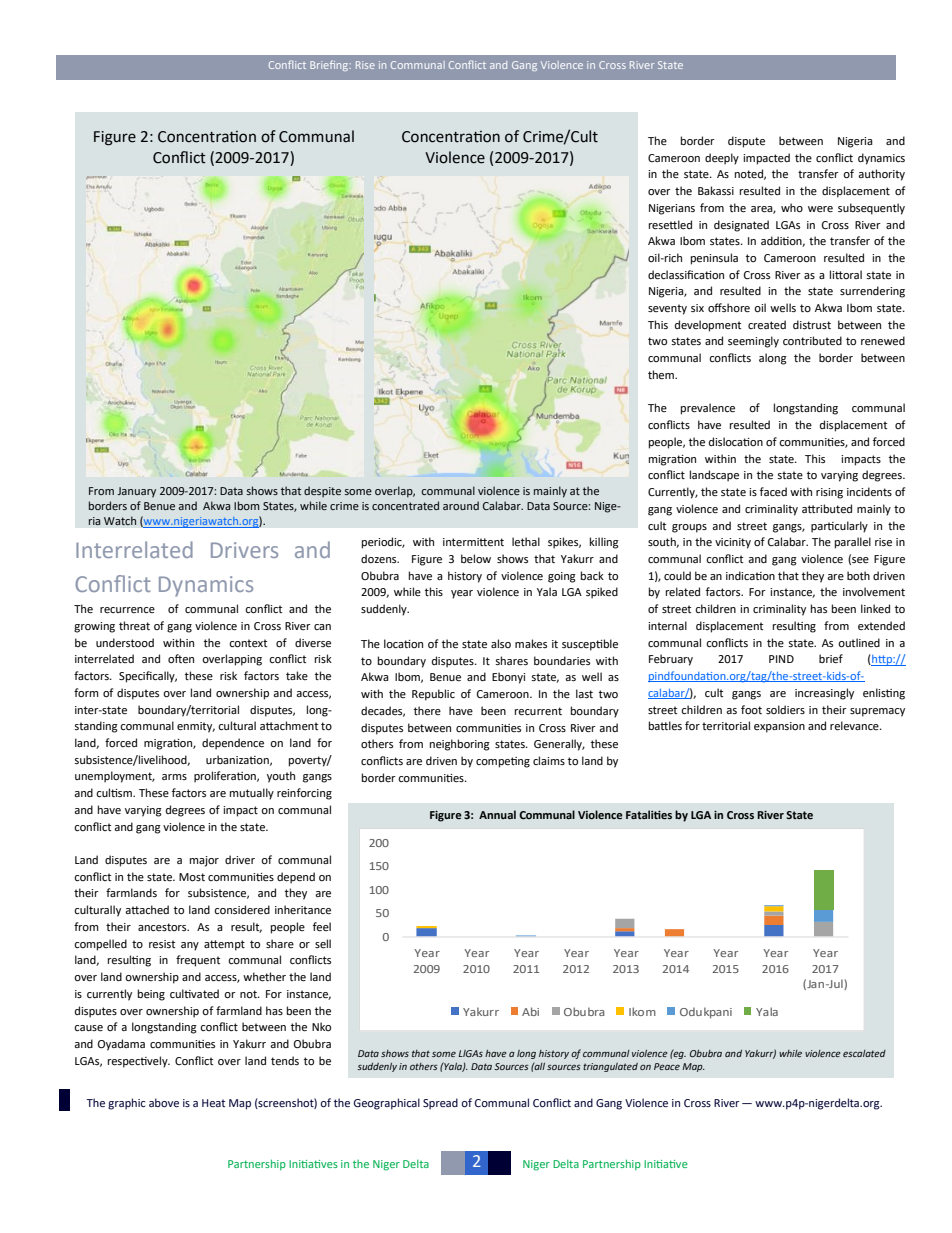 Image resolution: width=952 pixels, height=1233 pixels. I want to click on expansion, so click(779, 727).
